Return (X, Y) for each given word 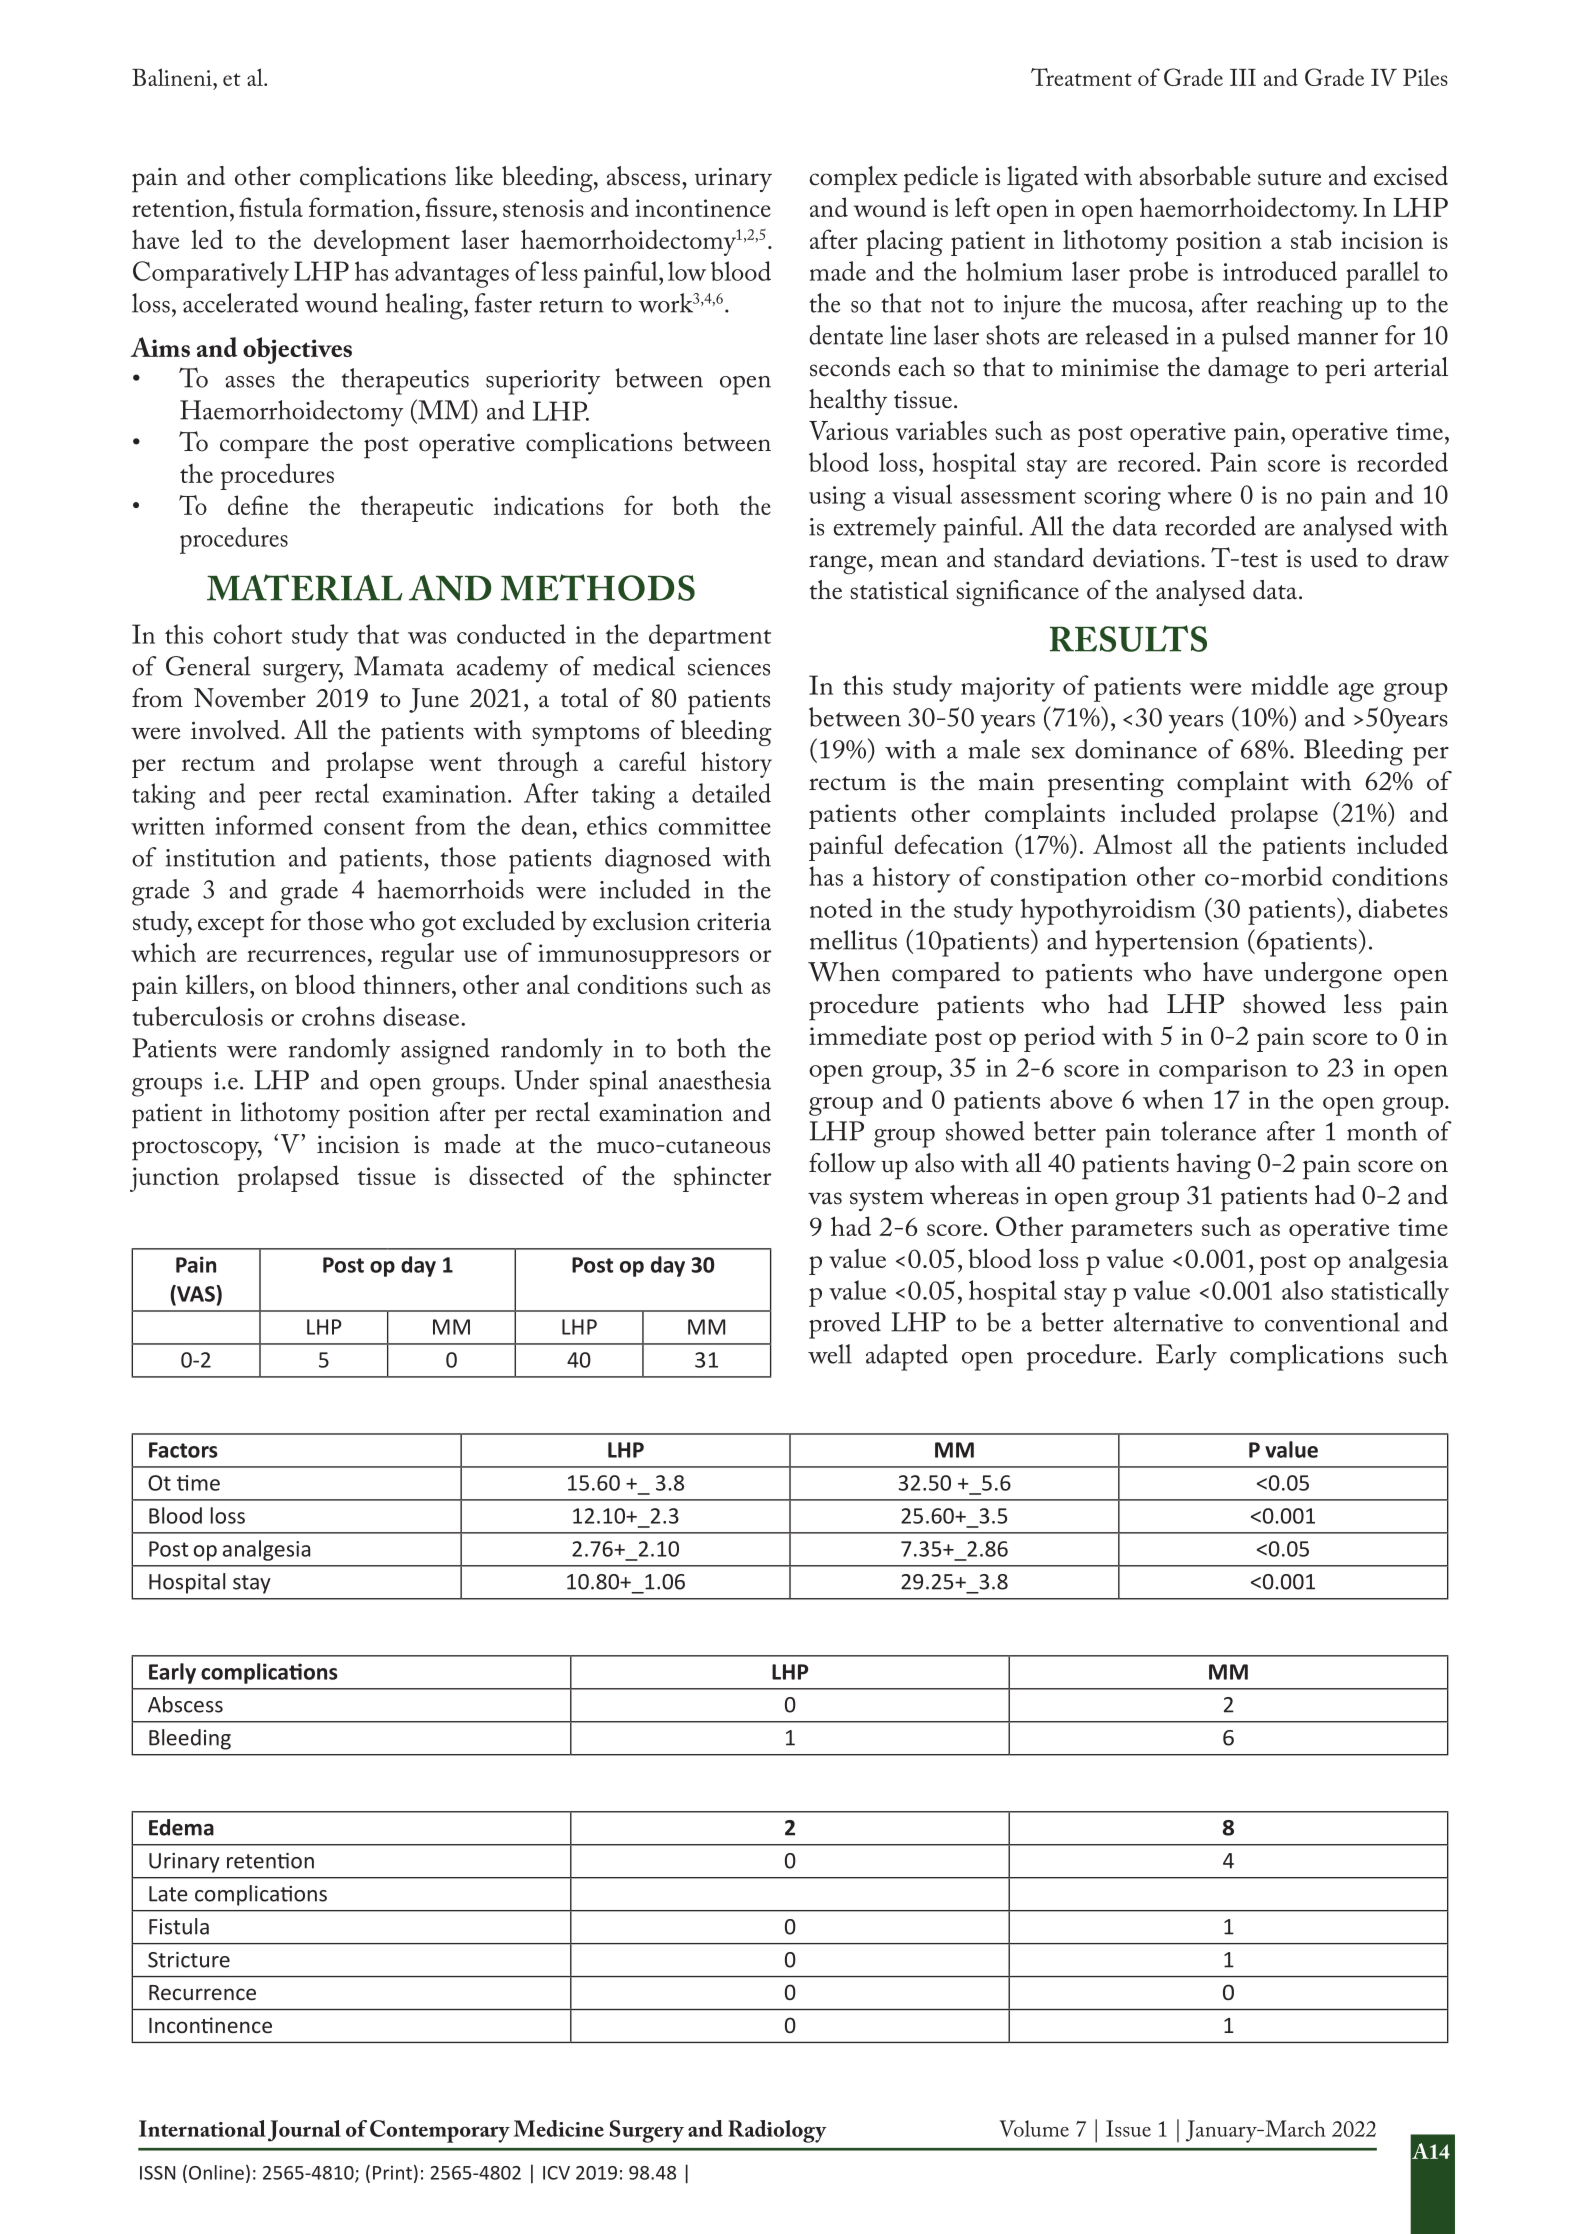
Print (392, 2173)
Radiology (777, 2131)
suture (1289, 178)
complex (854, 179)
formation (361, 207)
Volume (1034, 2128)
